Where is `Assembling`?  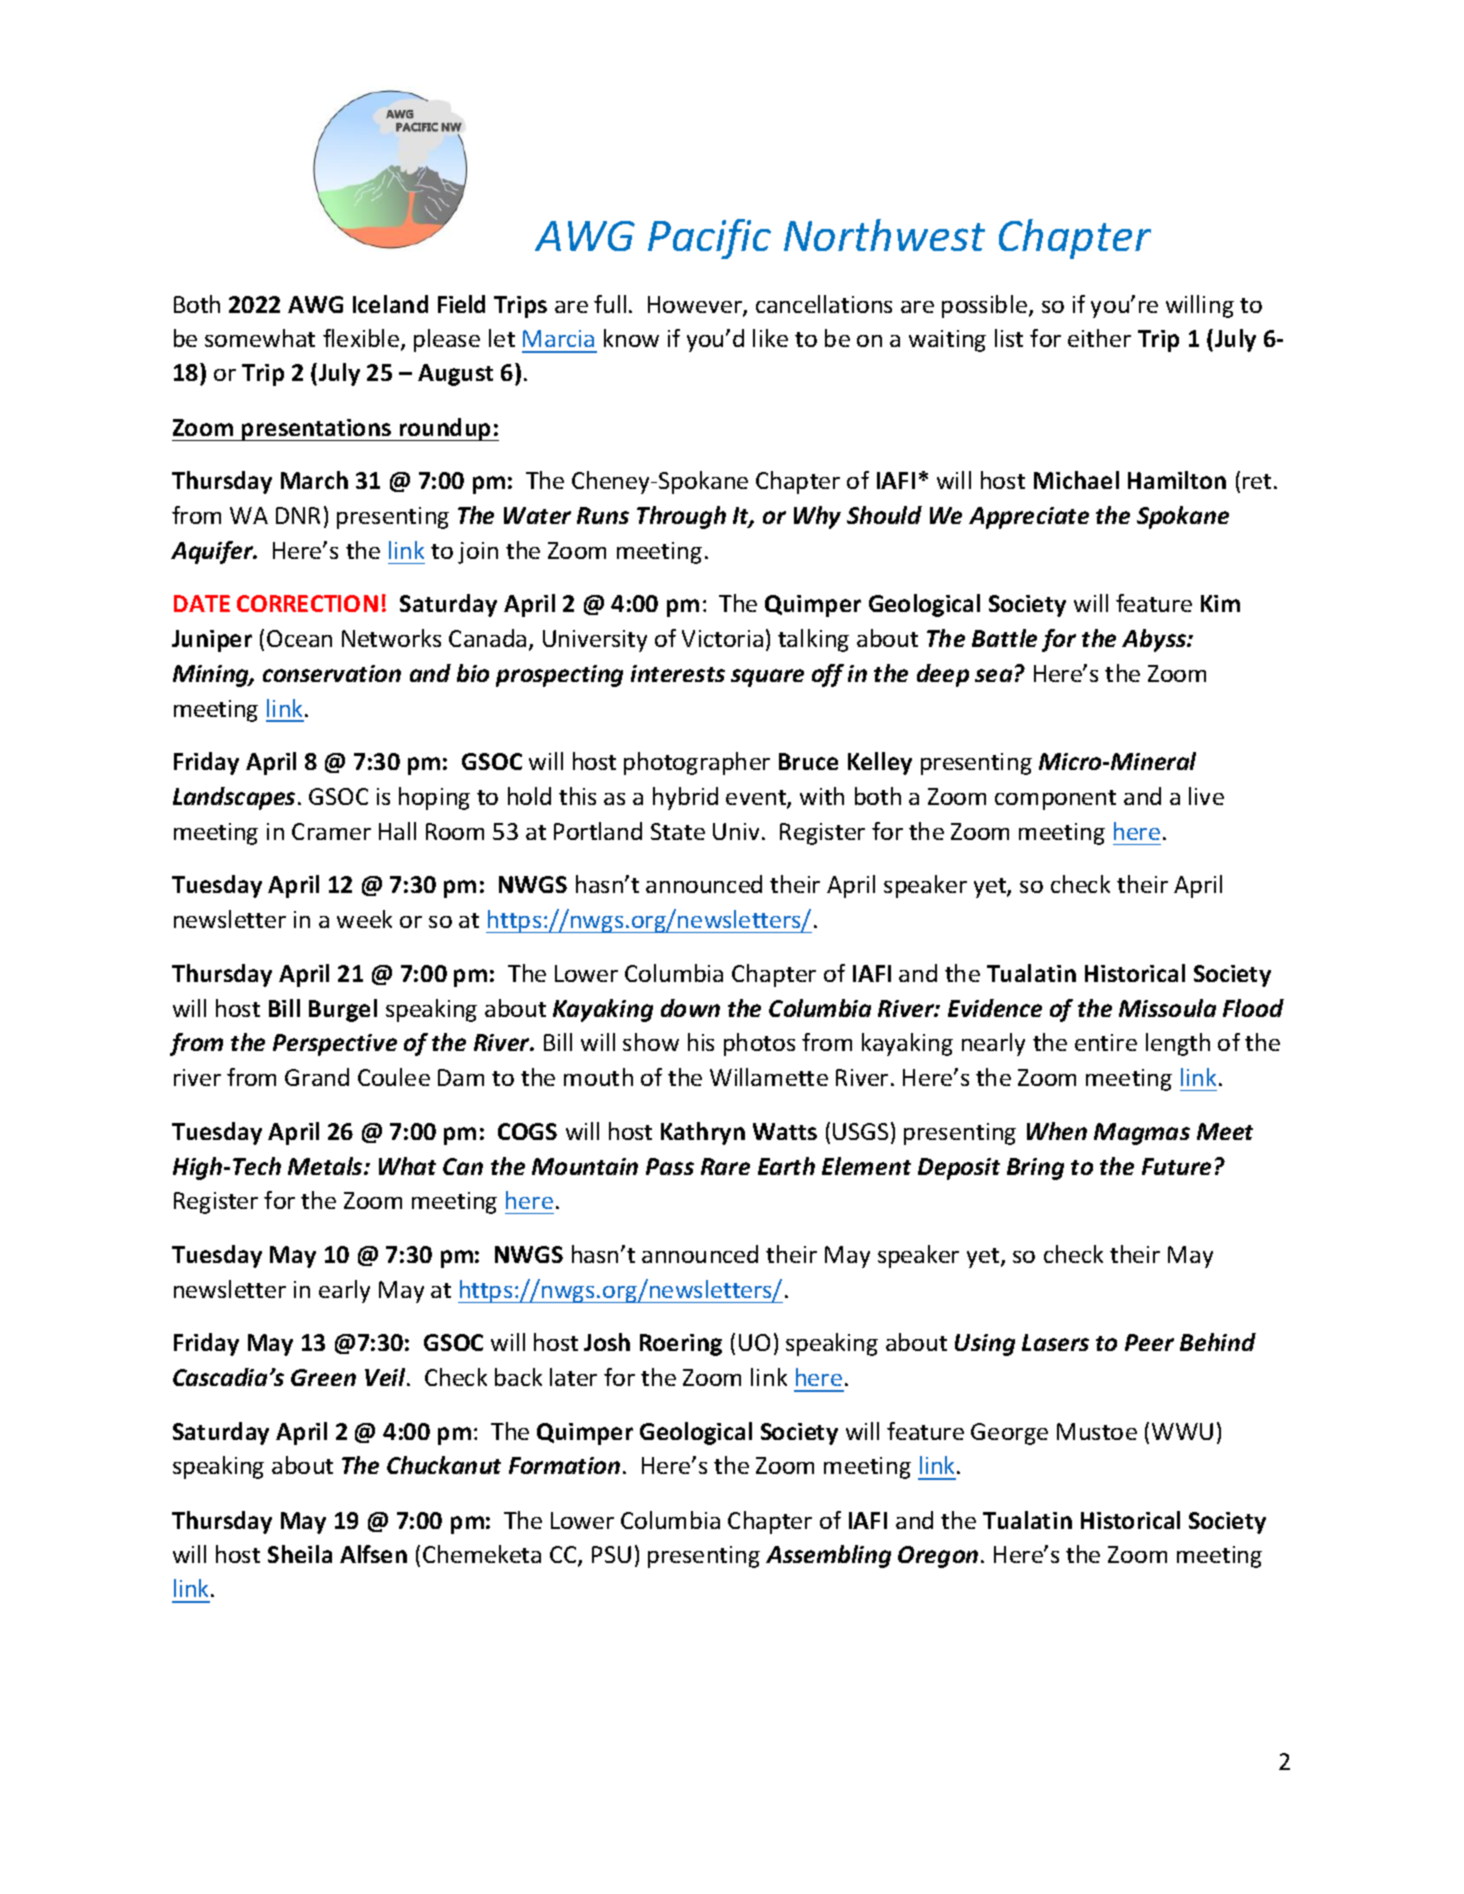
Assembling is located at coordinates (828, 1556).
